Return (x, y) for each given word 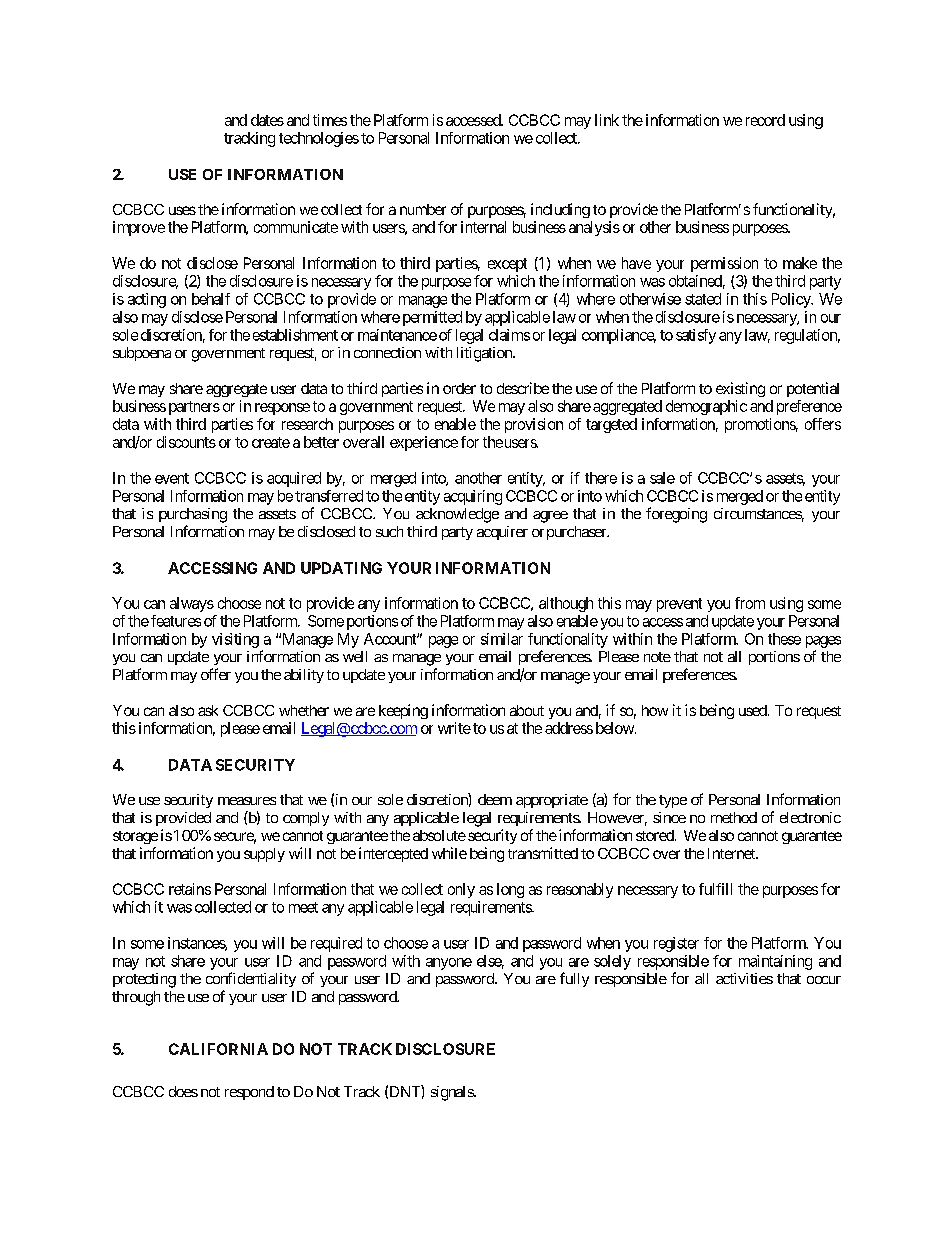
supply (264, 855)
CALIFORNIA (218, 1049)
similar (502, 639)
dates (267, 120)
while (449, 853)
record (765, 120)
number (423, 209)
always (192, 604)
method (734, 817)
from (750, 603)
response (282, 409)
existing (740, 389)
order (459, 388)
